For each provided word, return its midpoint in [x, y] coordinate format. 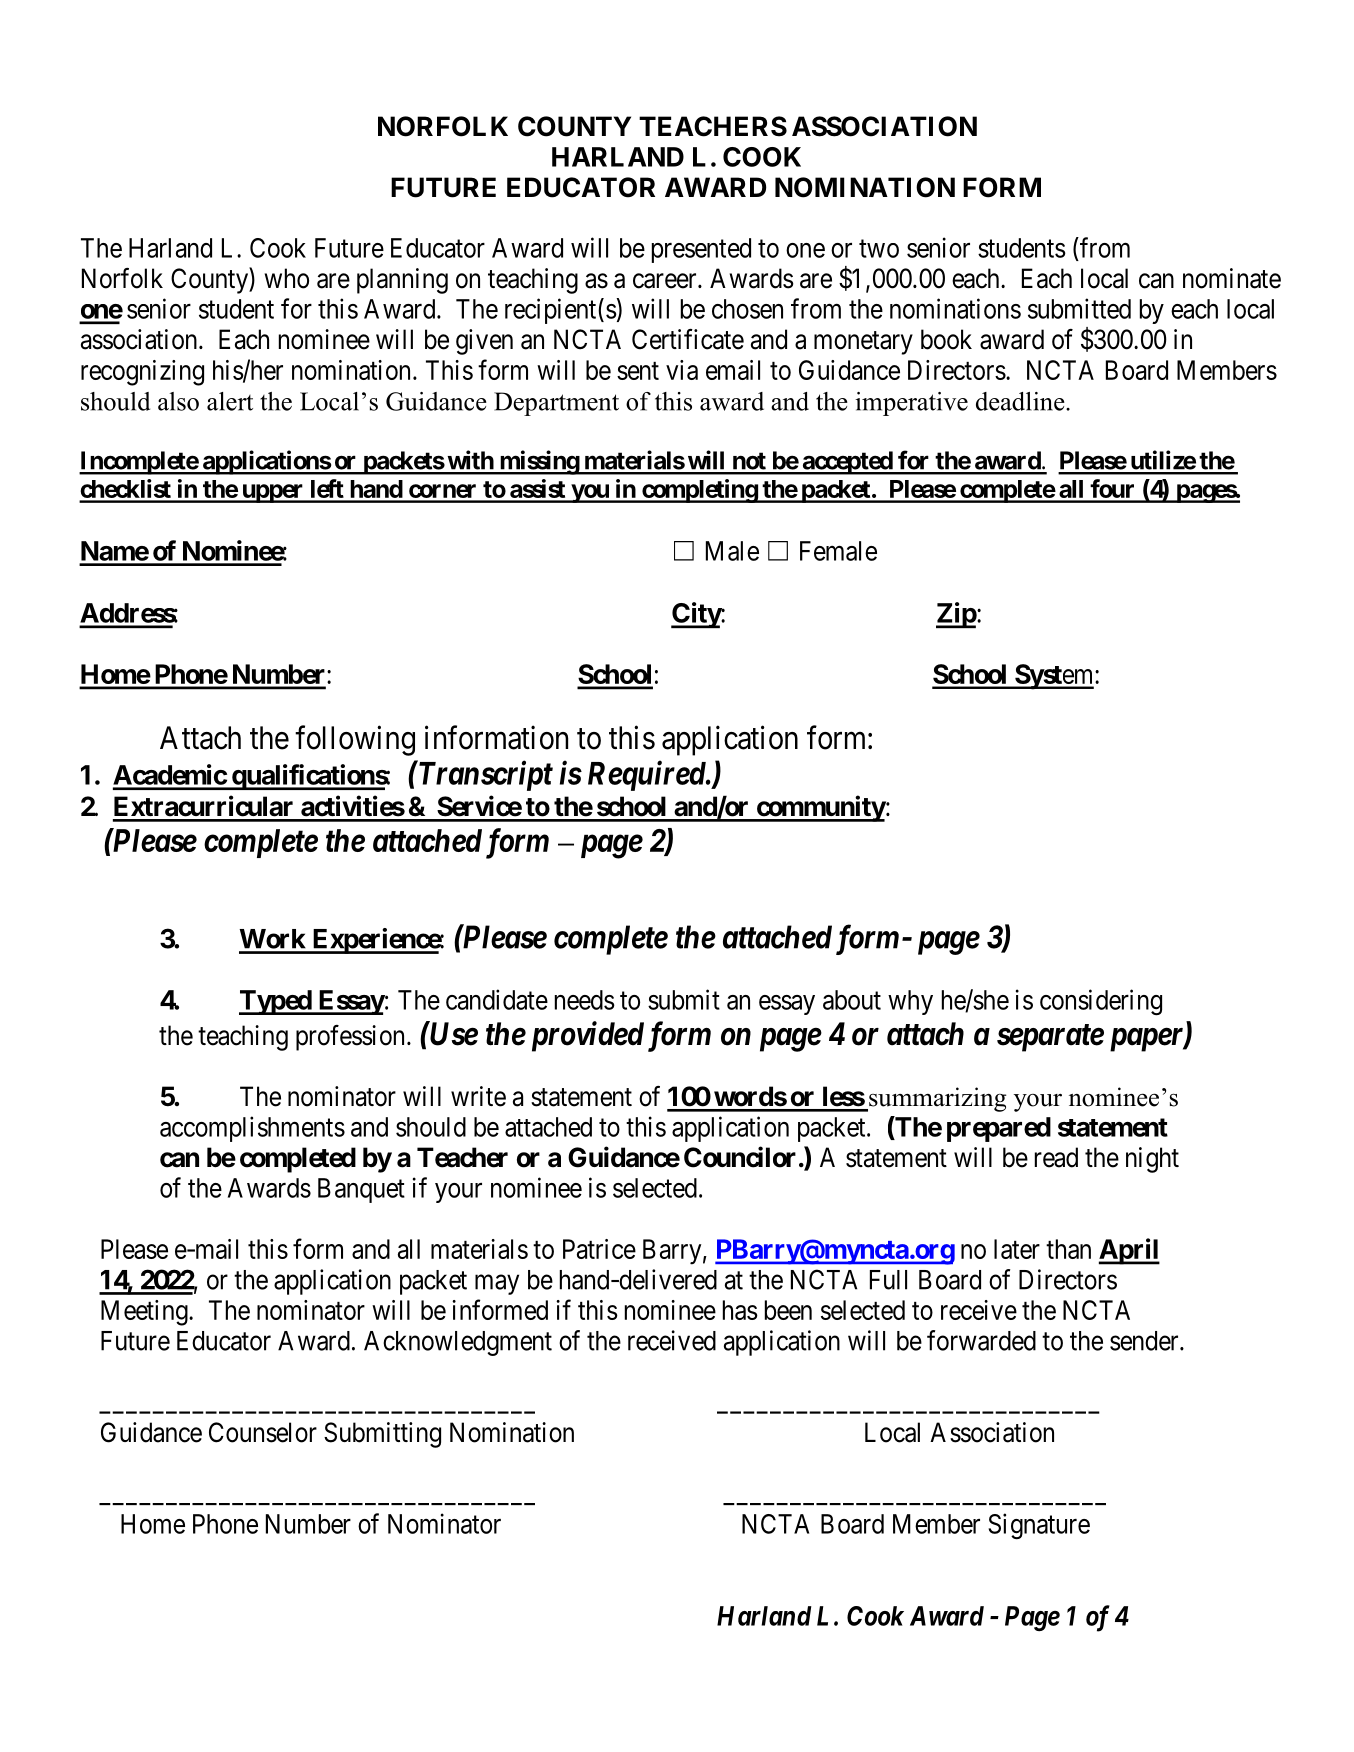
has [740, 1310]
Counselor [263, 1432]
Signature [1039, 1526]
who [287, 278]
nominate [1232, 278]
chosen [747, 309]
